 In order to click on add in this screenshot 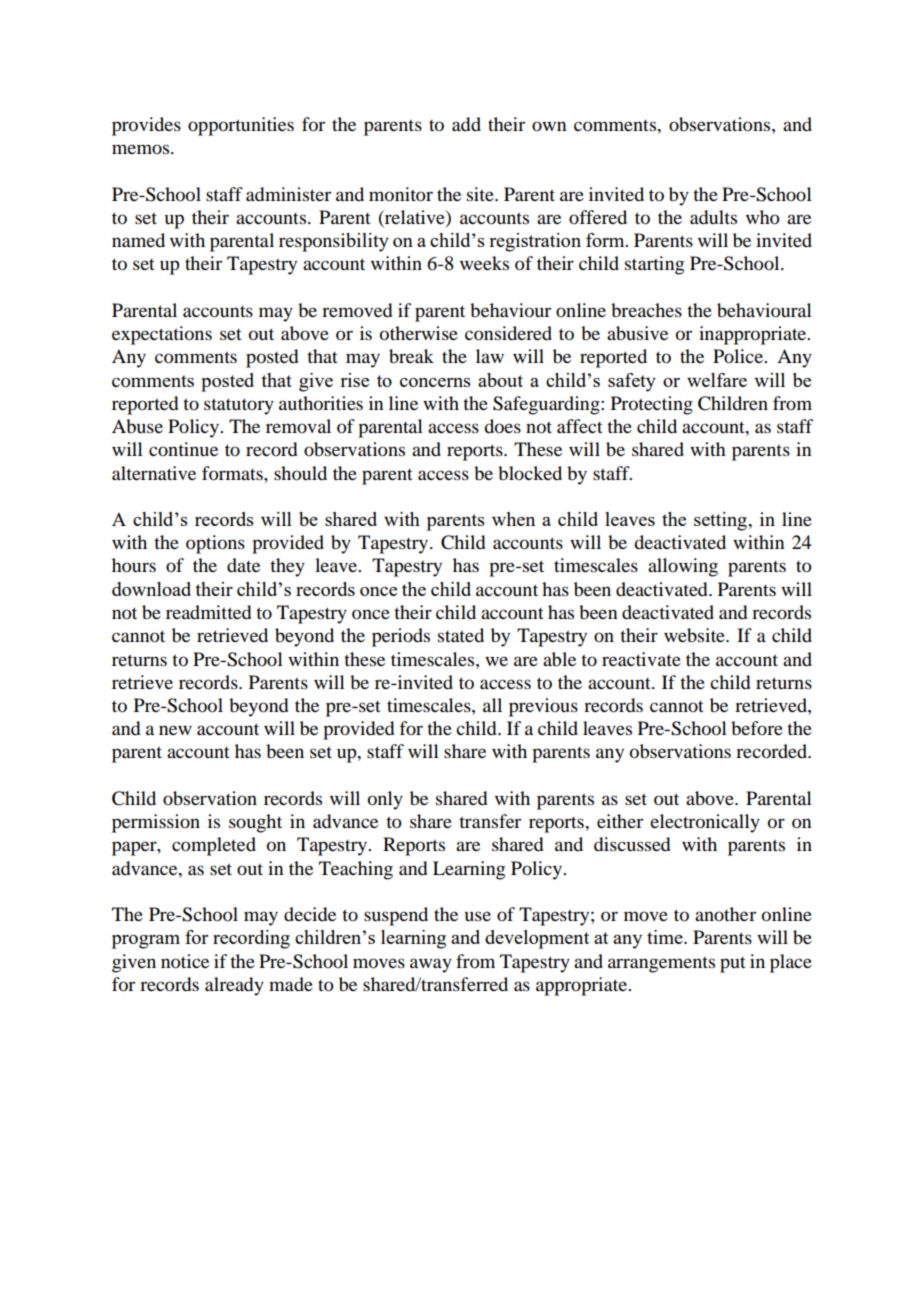, I will do `click(466, 124)`.
